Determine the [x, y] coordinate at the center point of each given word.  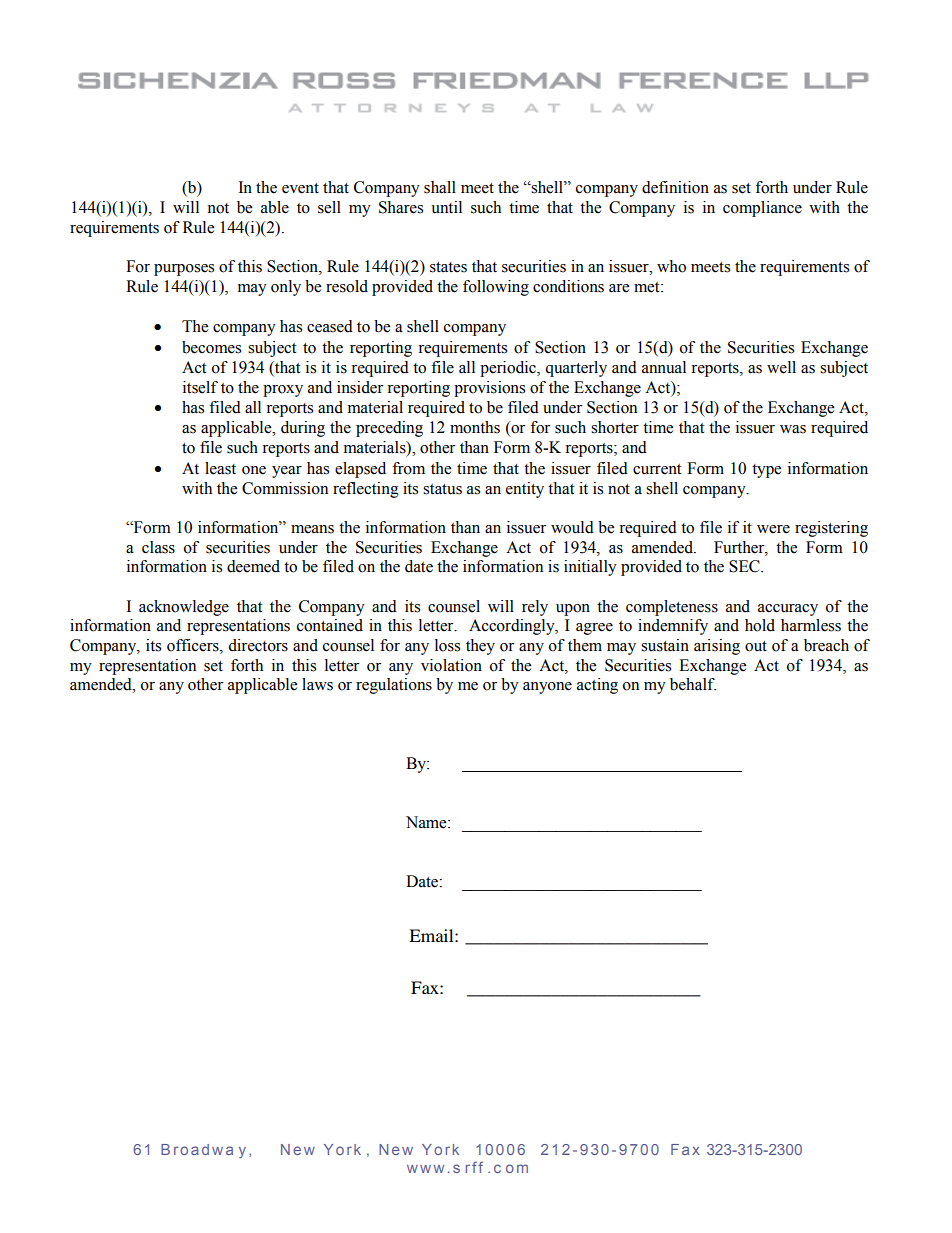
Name [427, 822]
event [300, 188]
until [446, 207]
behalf [693, 684]
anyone [547, 688]
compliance [762, 209]
